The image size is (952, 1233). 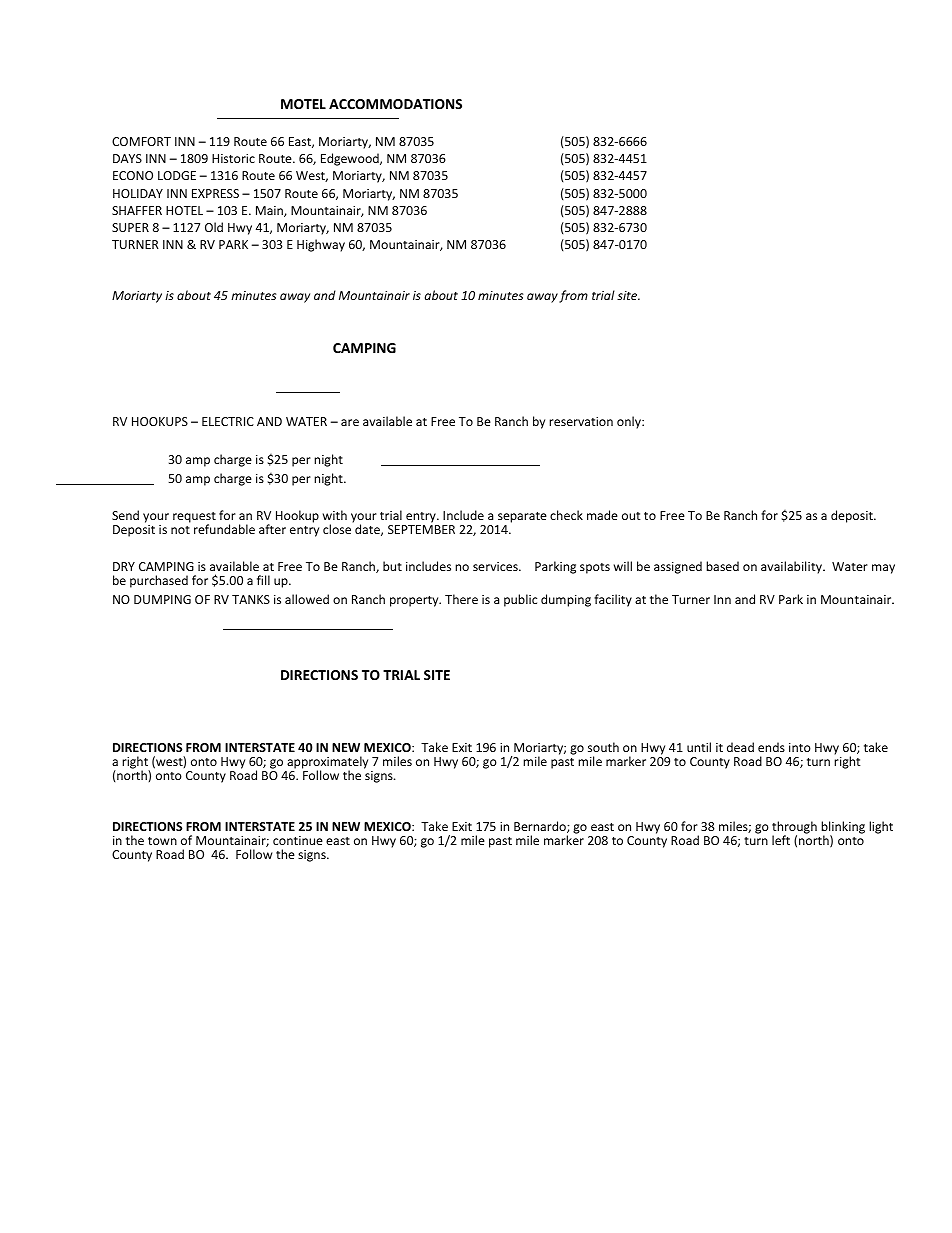 I want to click on MOTEL, so click(x=303, y=104).
